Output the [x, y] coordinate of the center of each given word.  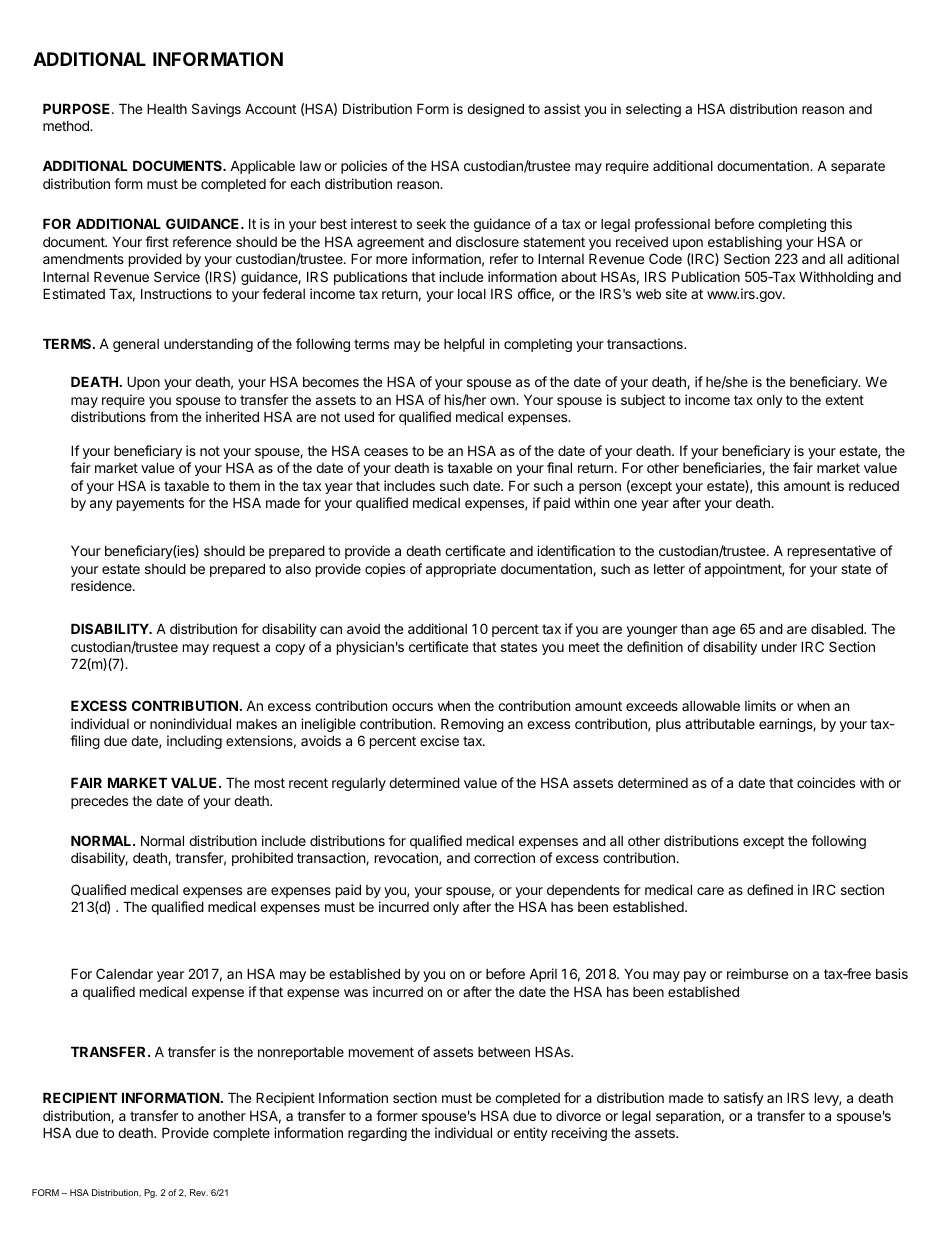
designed [495, 110]
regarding [377, 1134]
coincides [826, 782]
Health [167, 108]
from [164, 416]
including [194, 742]
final [559, 467]
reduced [874, 485]
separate [858, 167]
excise [439, 740]
